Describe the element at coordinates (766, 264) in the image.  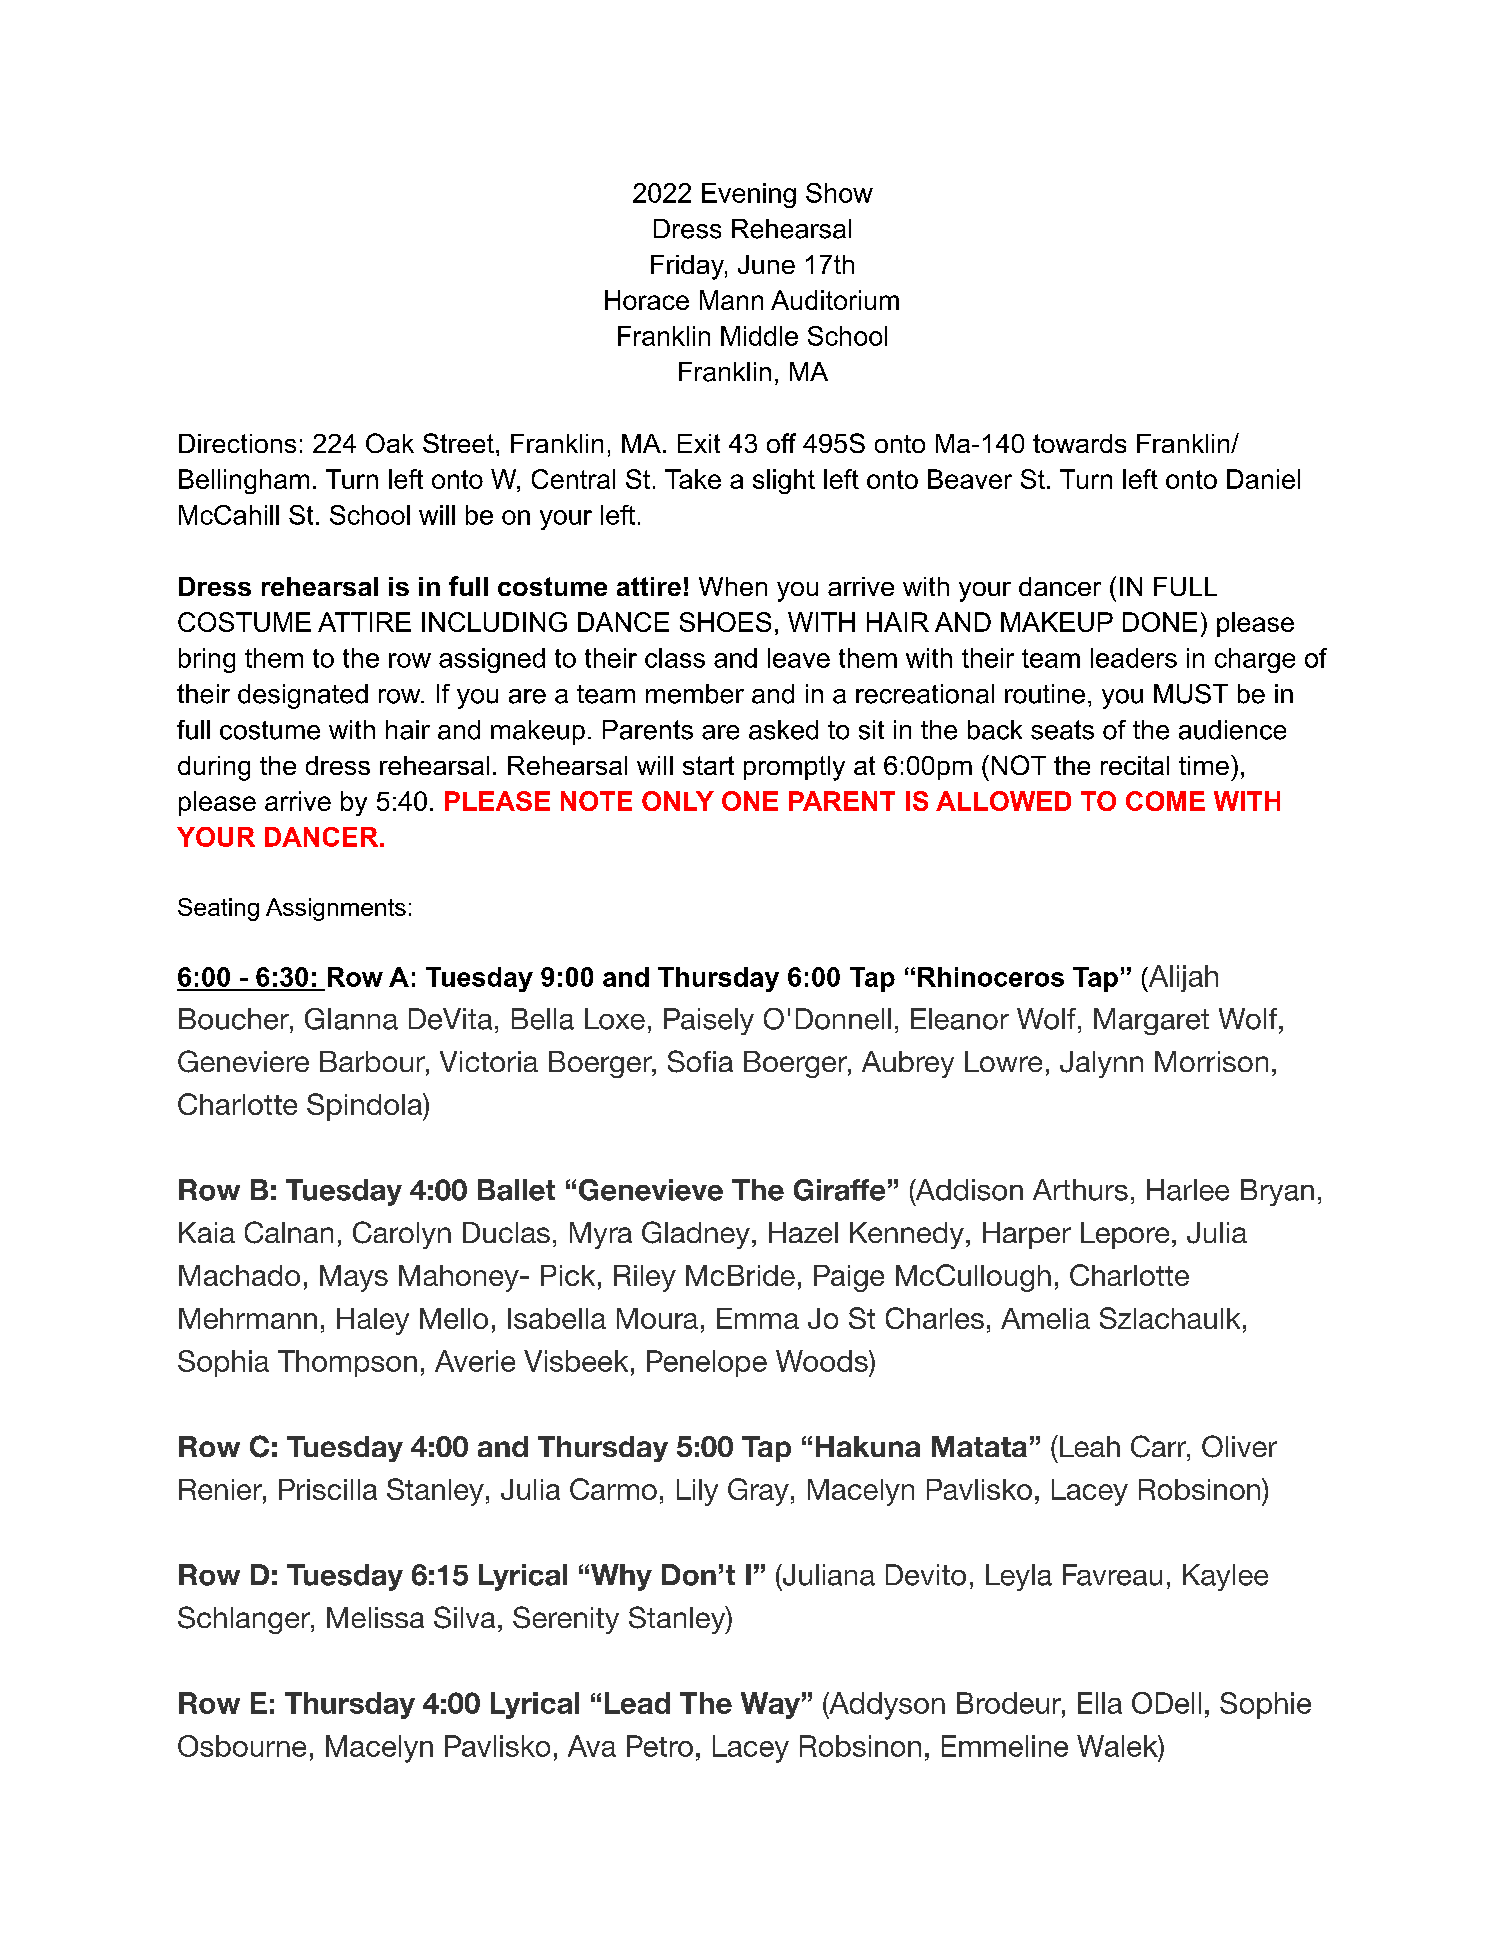
I see `June` at that location.
